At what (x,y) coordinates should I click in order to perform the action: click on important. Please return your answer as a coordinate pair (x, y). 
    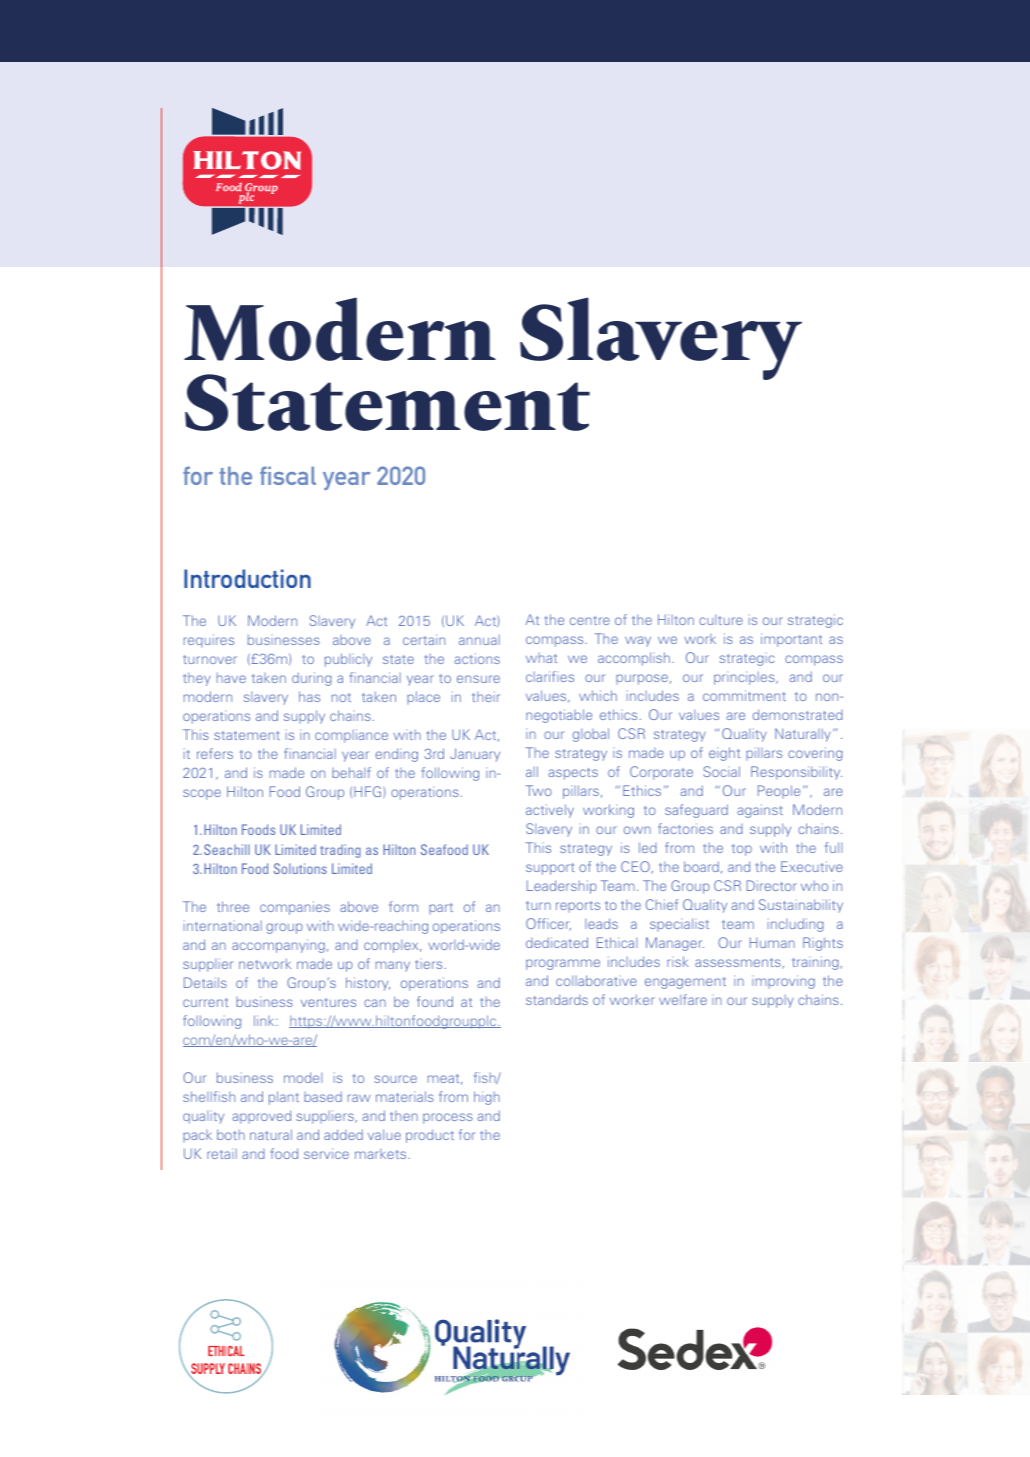
    Looking at the image, I should click on (791, 640).
